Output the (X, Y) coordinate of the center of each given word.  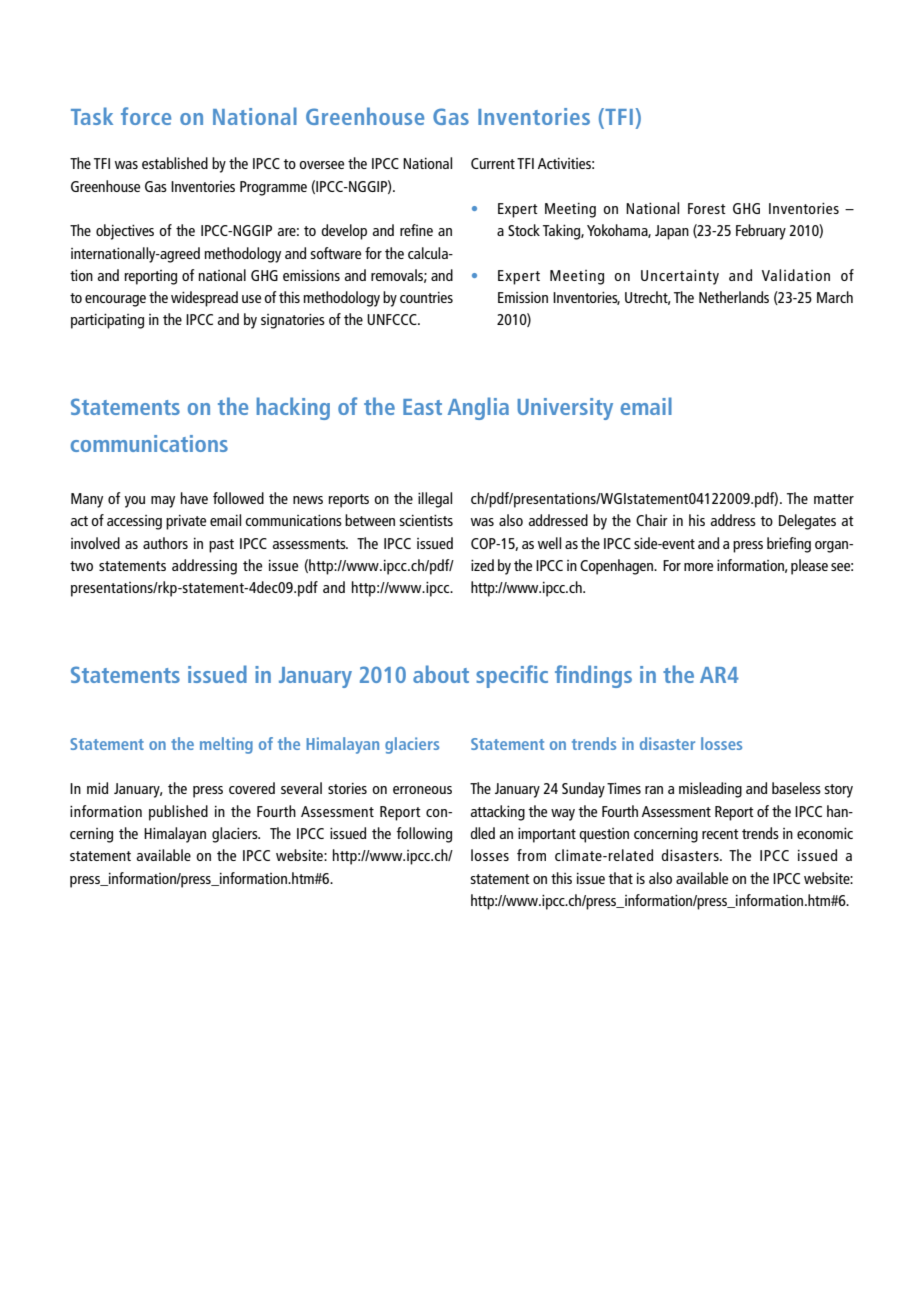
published (178, 813)
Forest (707, 208)
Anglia (478, 408)
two (81, 566)
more (698, 567)
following (424, 835)
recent (720, 834)
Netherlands (734, 297)
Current (493, 163)
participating (107, 321)
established (175, 163)
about (441, 674)
